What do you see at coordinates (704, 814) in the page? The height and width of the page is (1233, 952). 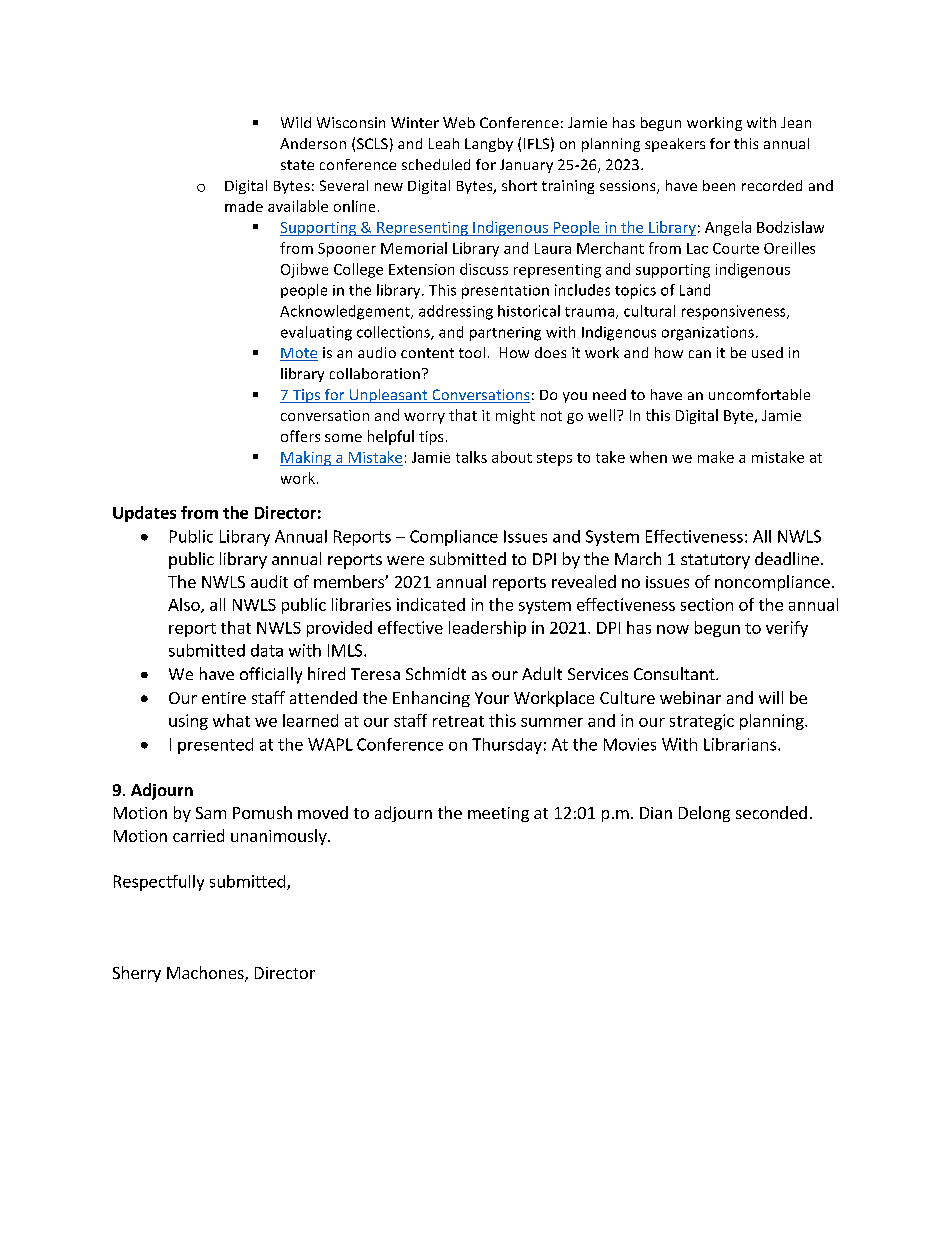 I see `Delong` at bounding box center [704, 814].
